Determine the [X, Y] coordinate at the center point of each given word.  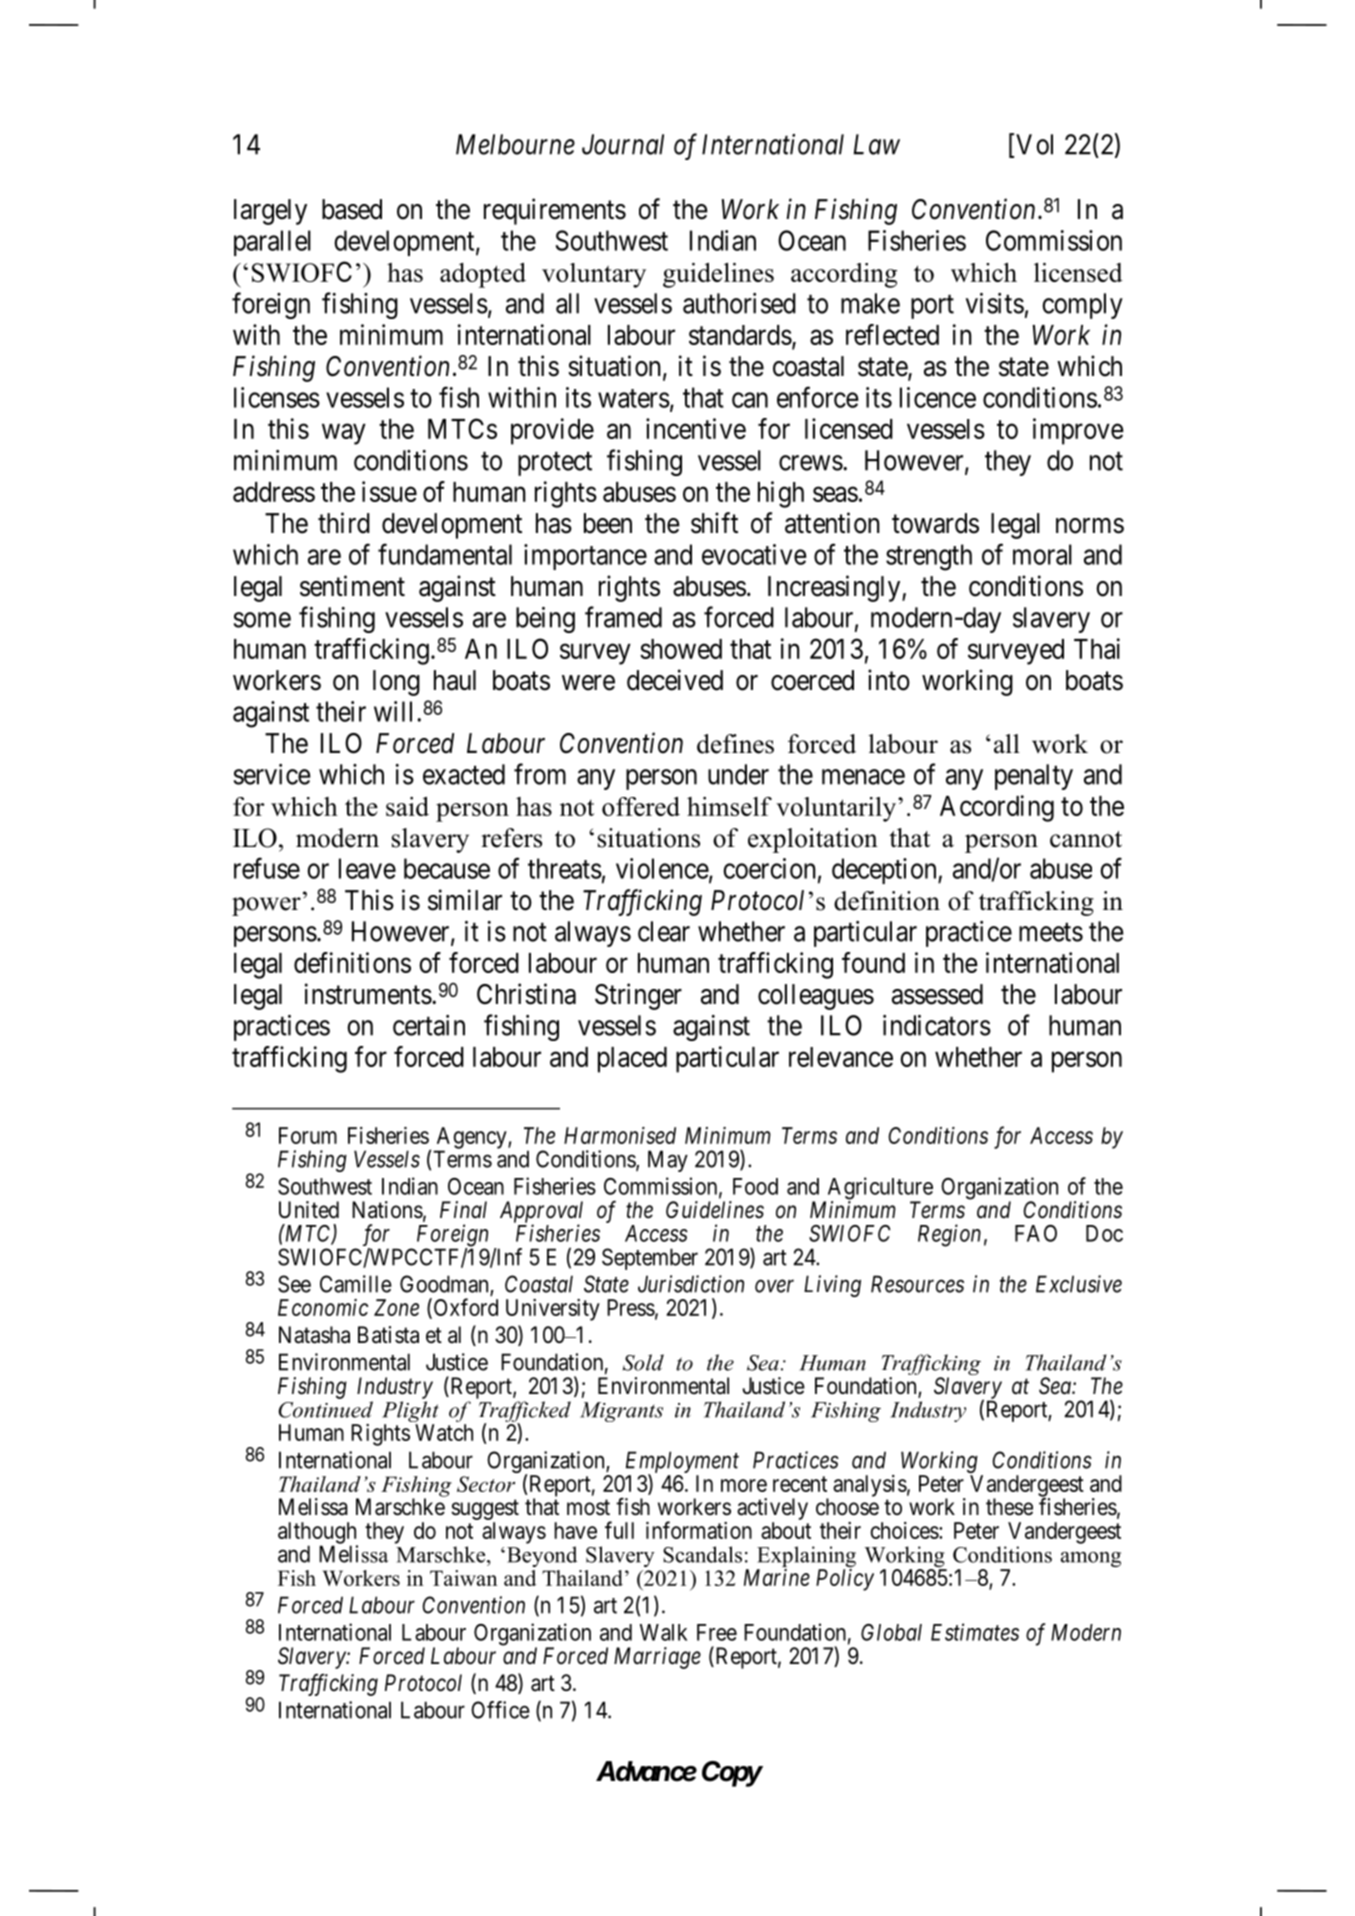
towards [935, 523]
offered [641, 806]
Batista [388, 1335]
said [407, 806]
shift [714, 523]
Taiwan [464, 1578]
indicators [937, 1025]
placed [632, 1060]
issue [389, 491]
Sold [643, 1362]
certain [429, 1025]
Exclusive [1079, 1284]
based [352, 209]
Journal [623, 144]
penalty [1034, 777]
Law [876, 144]
